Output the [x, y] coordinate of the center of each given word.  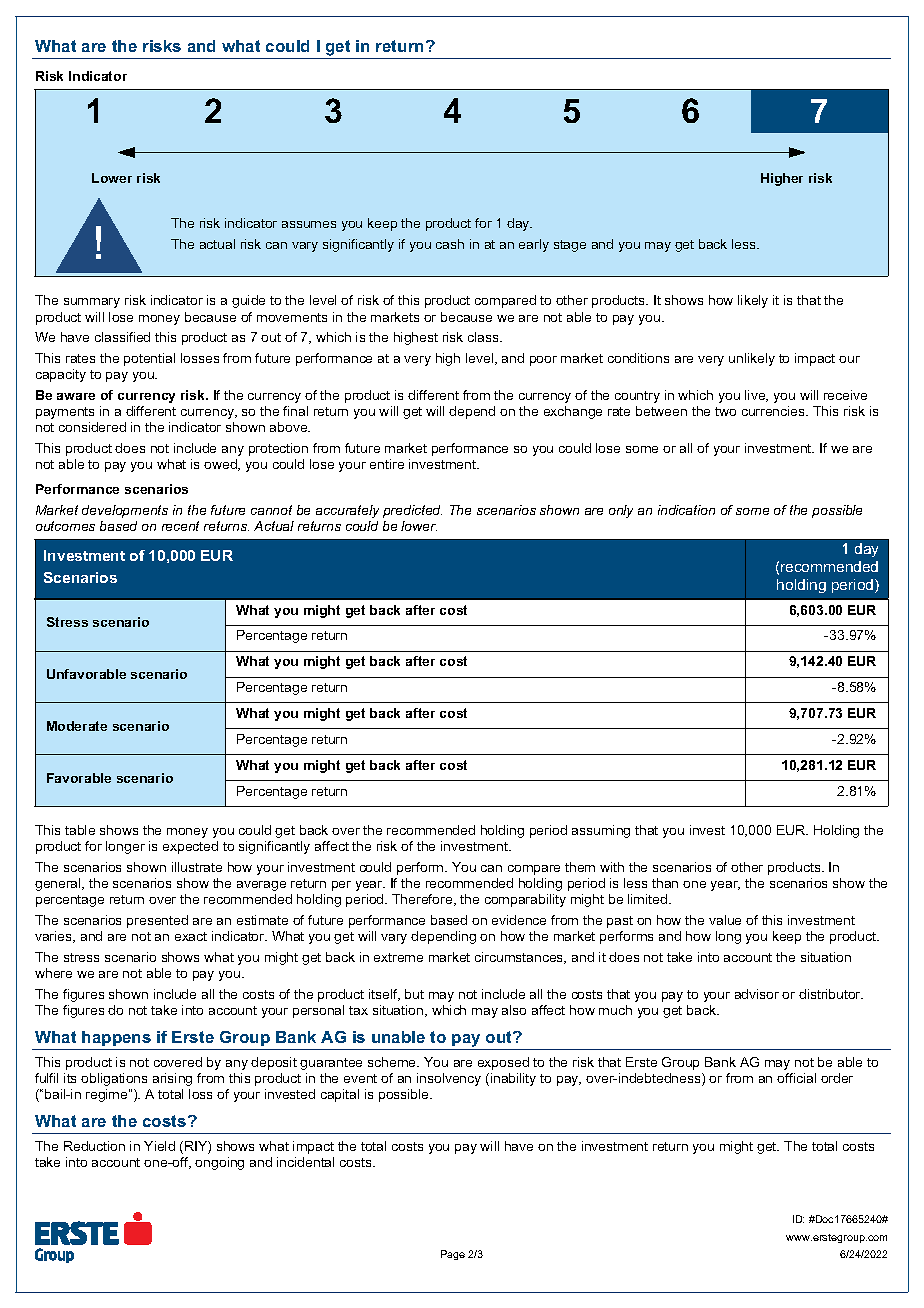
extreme [398, 957]
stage [570, 246]
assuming [601, 831]
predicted [412, 511]
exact [191, 936]
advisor [757, 994]
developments [125, 511]
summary [92, 303]
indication [686, 510]
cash [450, 244]
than [665, 883]
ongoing [219, 1163]
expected [190, 847]
